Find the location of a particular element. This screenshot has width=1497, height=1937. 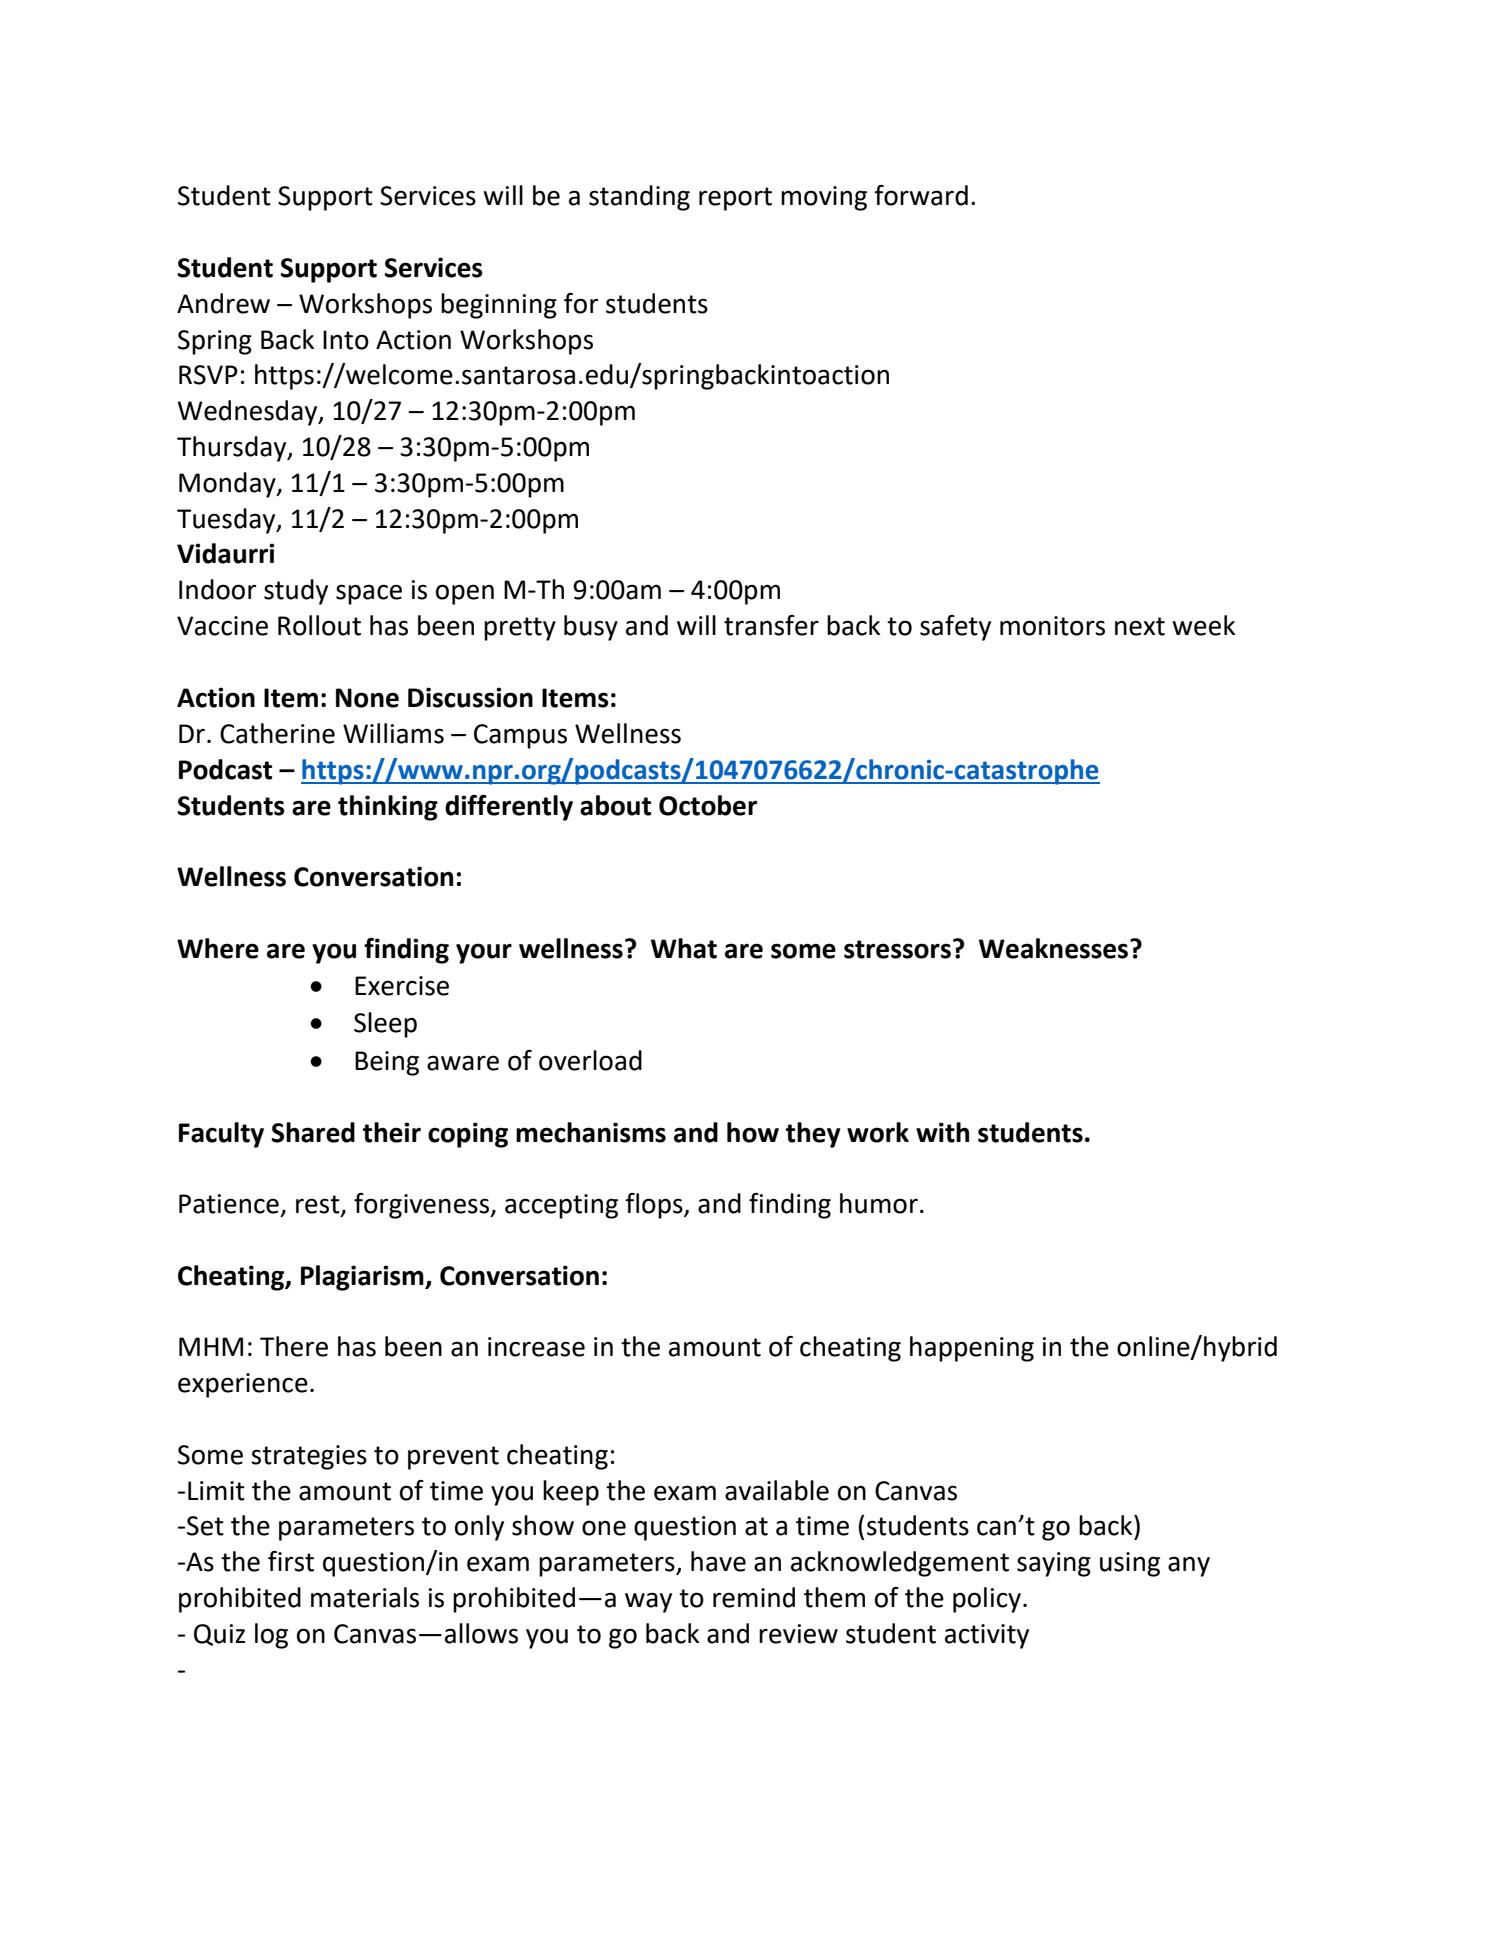

have is located at coordinates (718, 1561).
